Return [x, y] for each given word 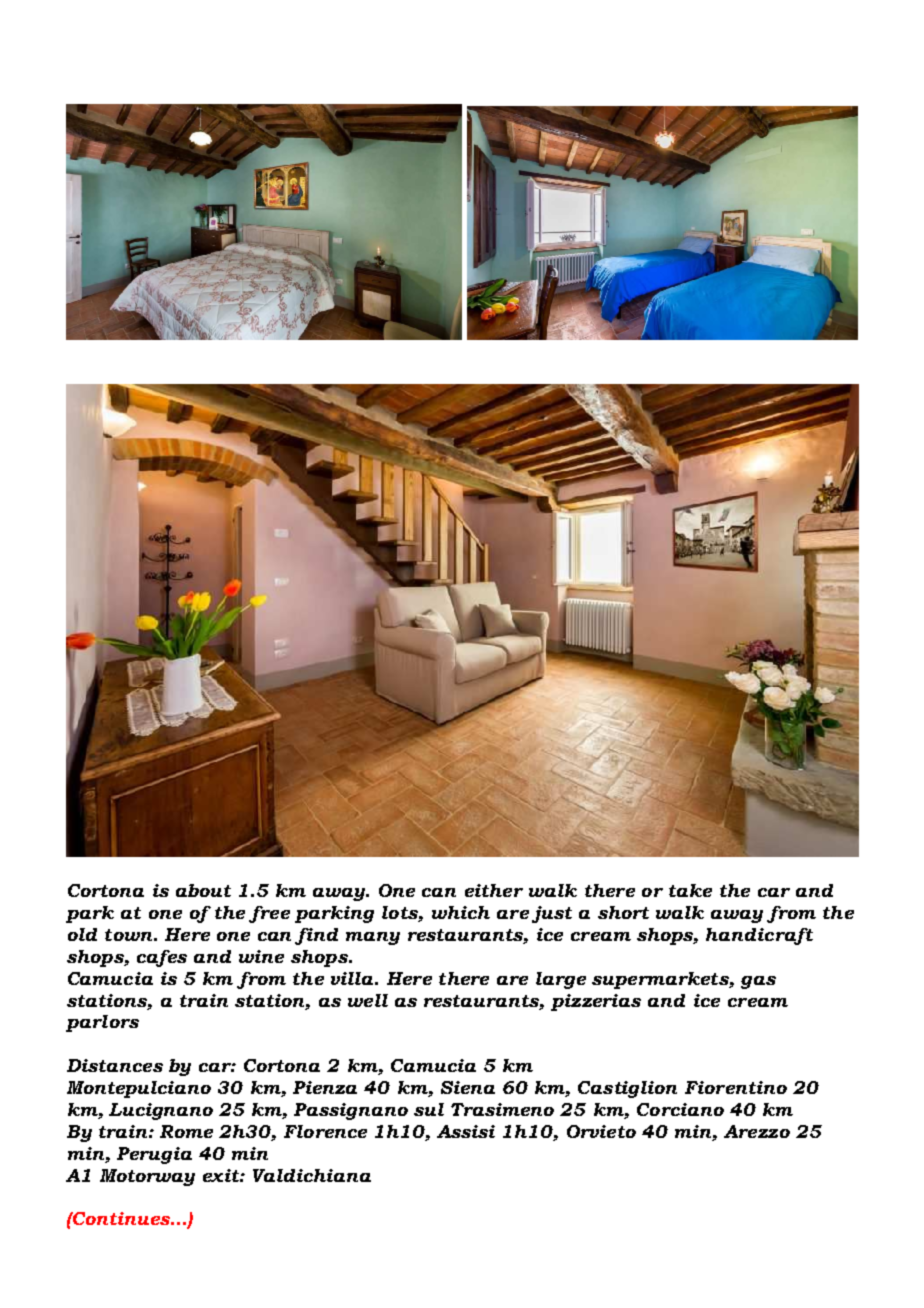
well [368, 1000]
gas [758, 982]
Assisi [466, 1131]
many [373, 938]
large [561, 980]
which [461, 912]
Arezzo [757, 1131]
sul [429, 1109]
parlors [102, 1023]
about [203, 890]
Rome [186, 1131]
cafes [162, 958]
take [690, 890]
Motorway [147, 1177]
